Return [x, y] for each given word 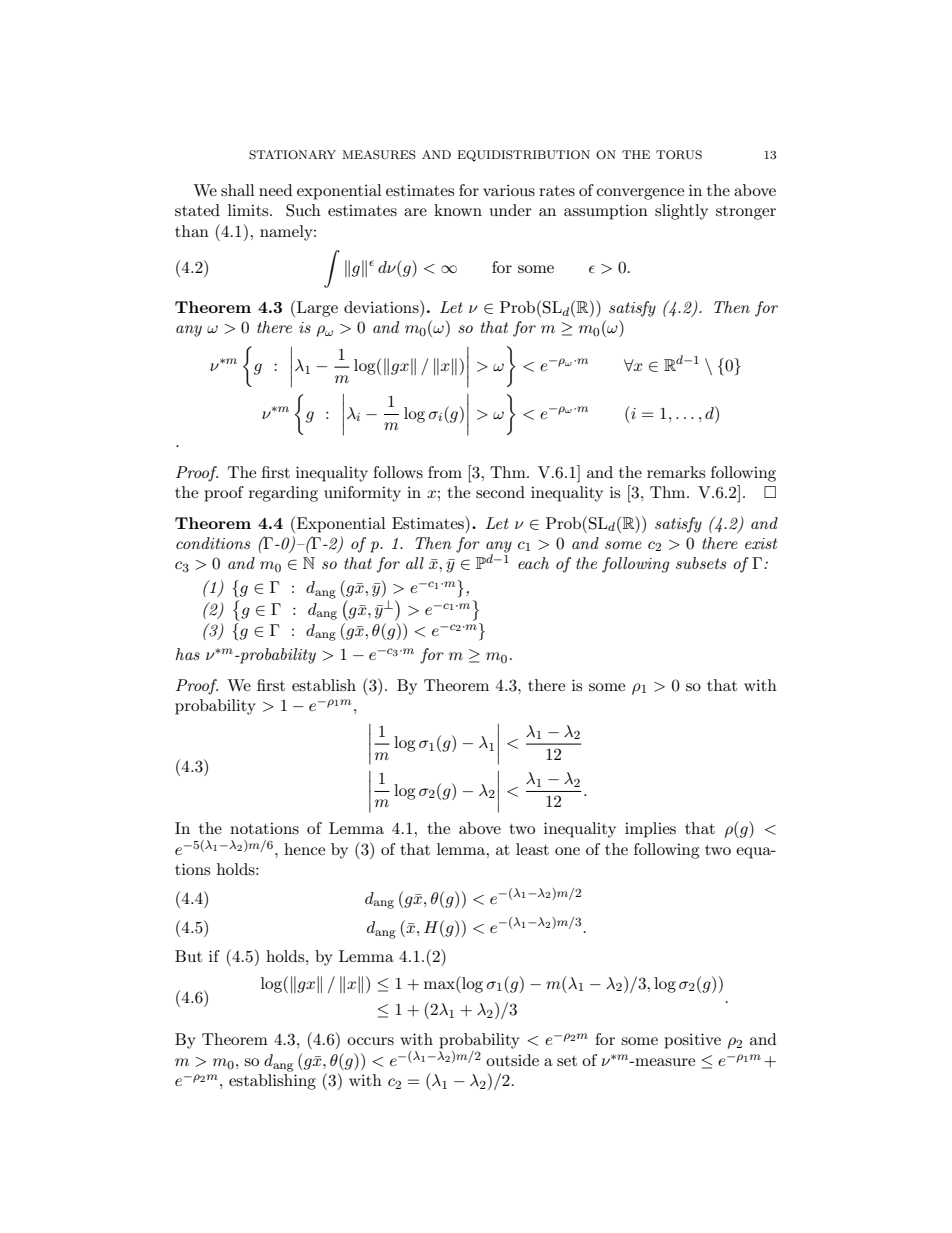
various [509, 190]
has [188, 654]
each [533, 563]
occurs [370, 1041]
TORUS [679, 155]
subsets [701, 563]
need [275, 190]
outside [512, 1060]
